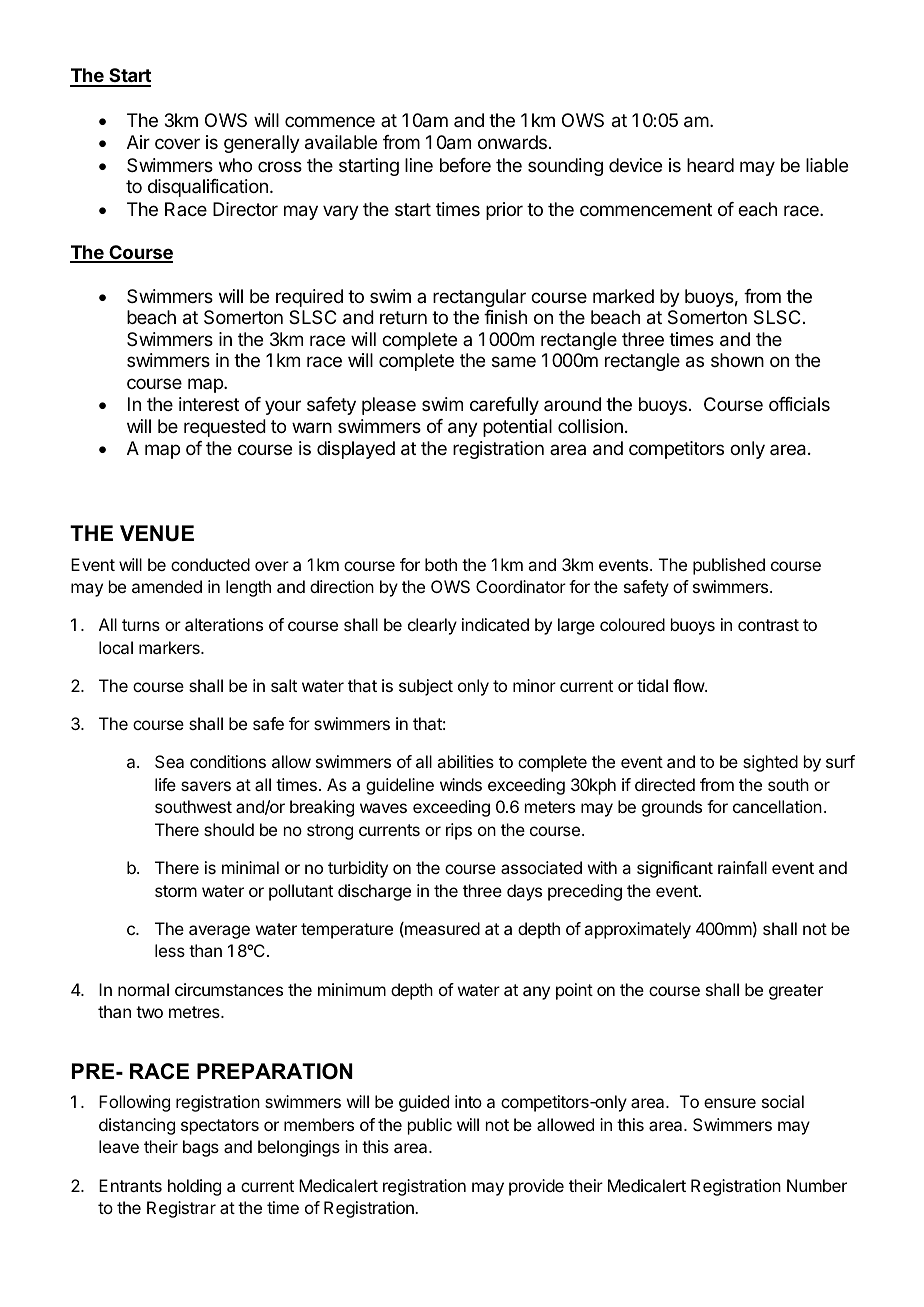 Image resolution: width=924 pixels, height=1307 pixels. Describe the element at coordinates (426, 687) in the image. I see `subject` at that location.
